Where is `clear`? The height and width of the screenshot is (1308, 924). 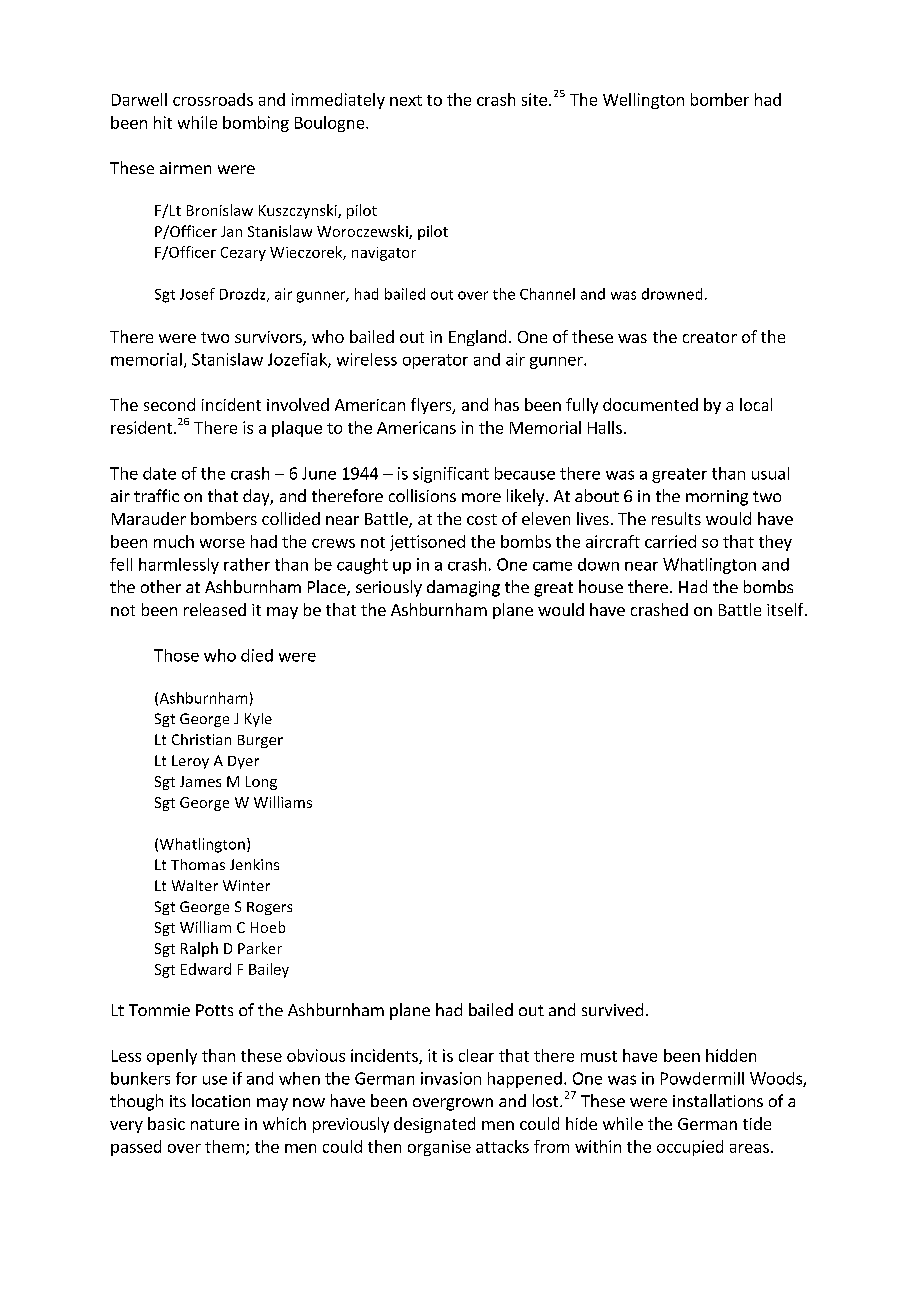
clear is located at coordinates (476, 1055).
